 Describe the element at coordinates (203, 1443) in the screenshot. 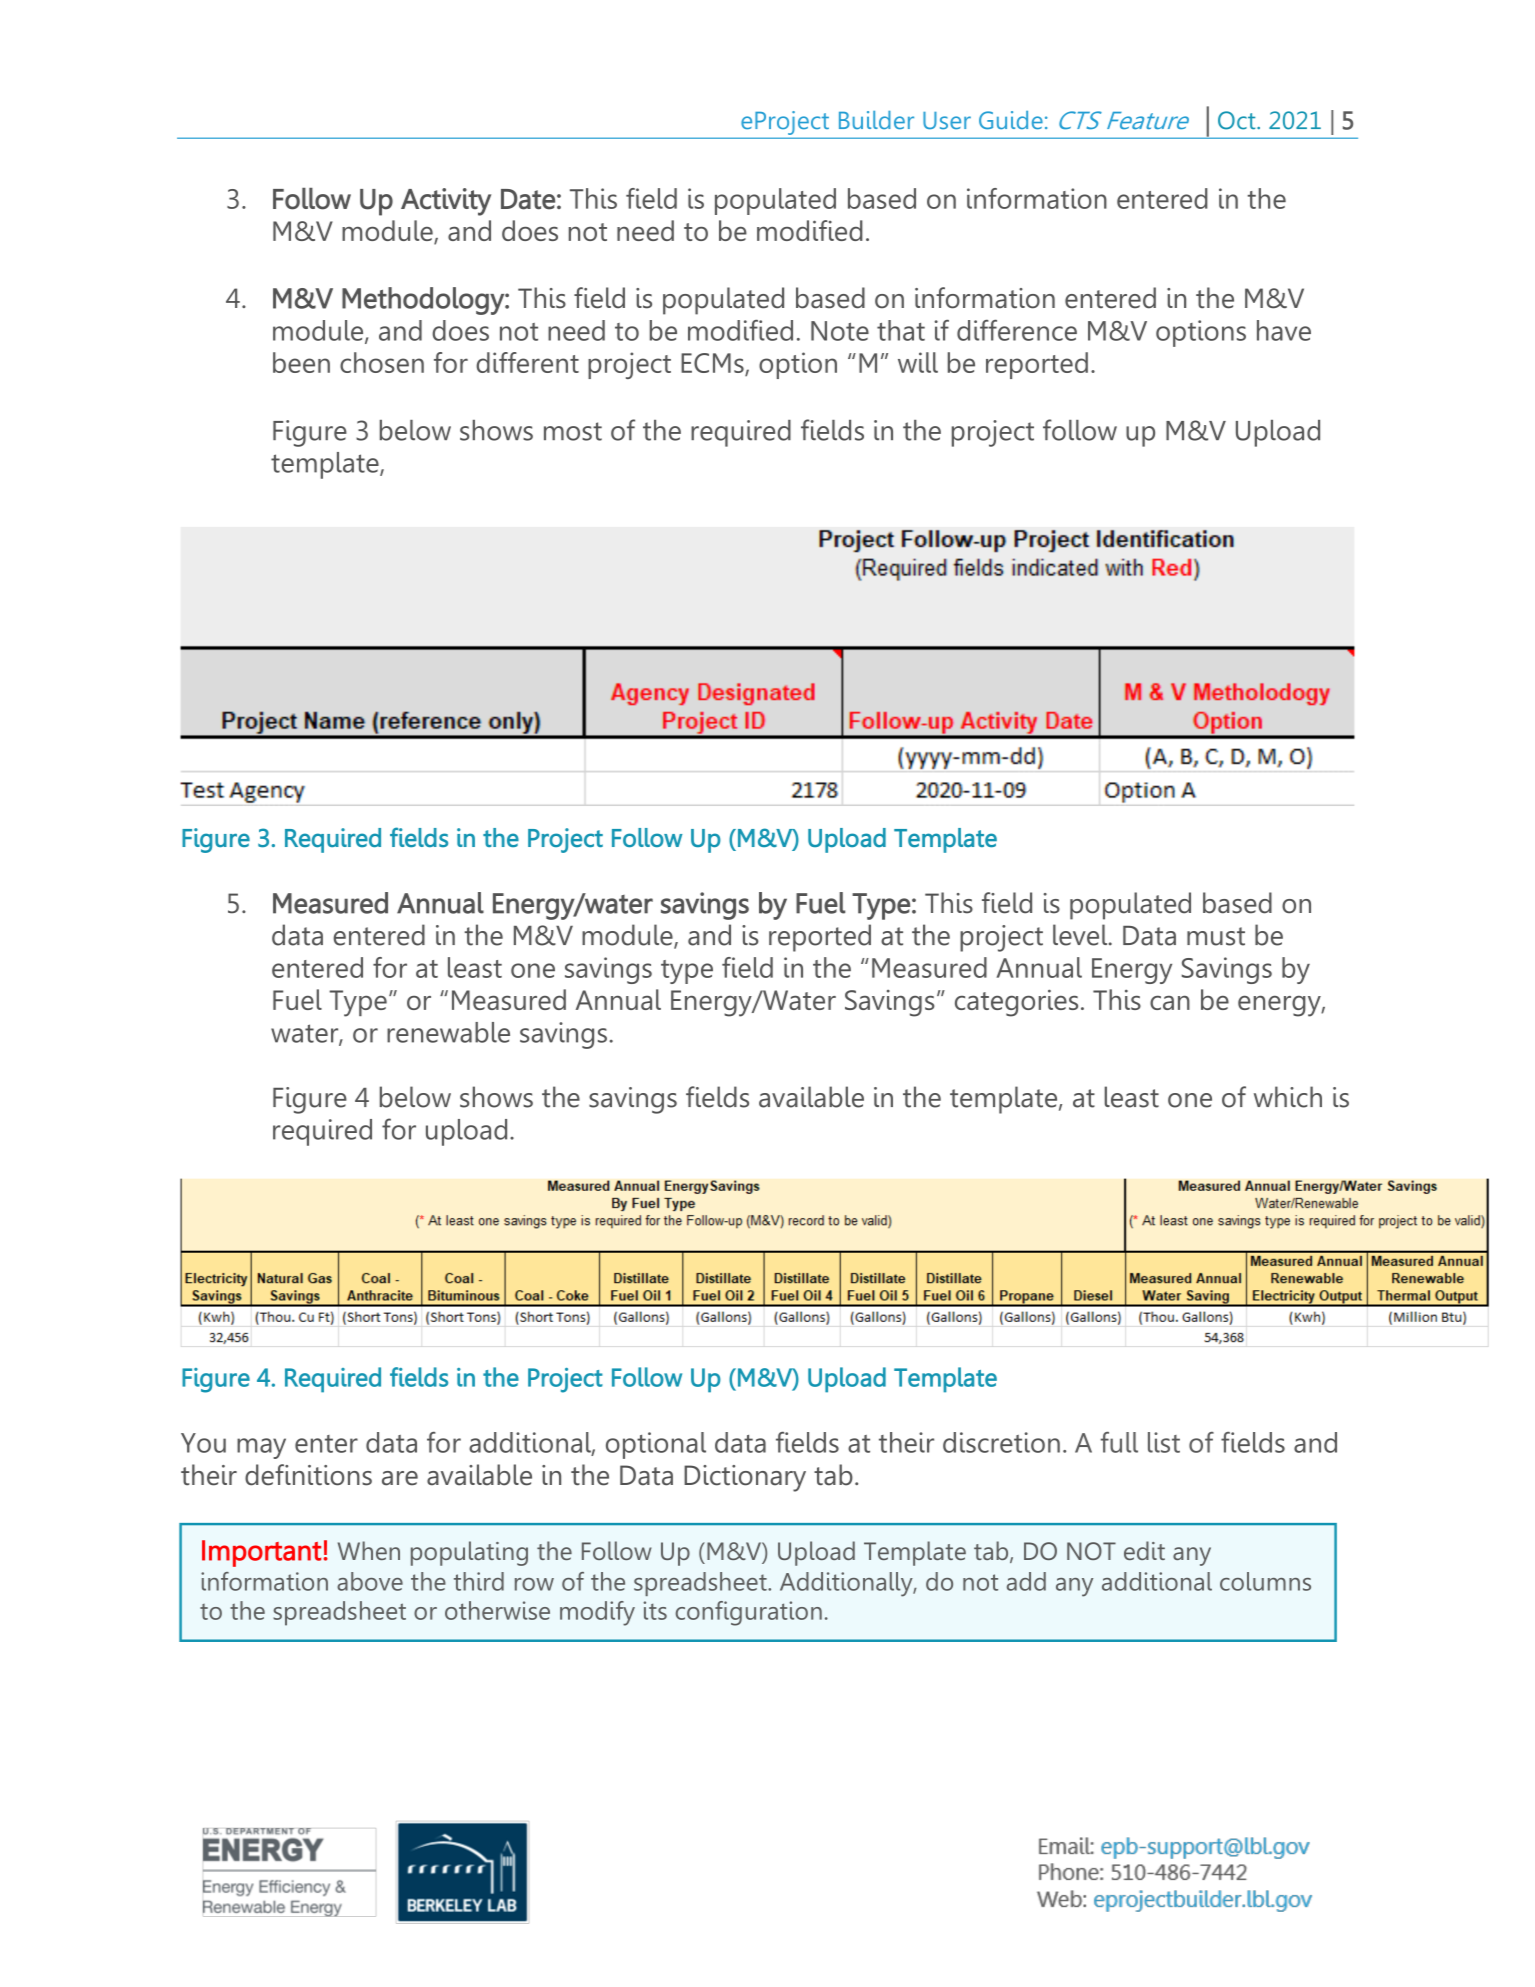

I see `You` at that location.
